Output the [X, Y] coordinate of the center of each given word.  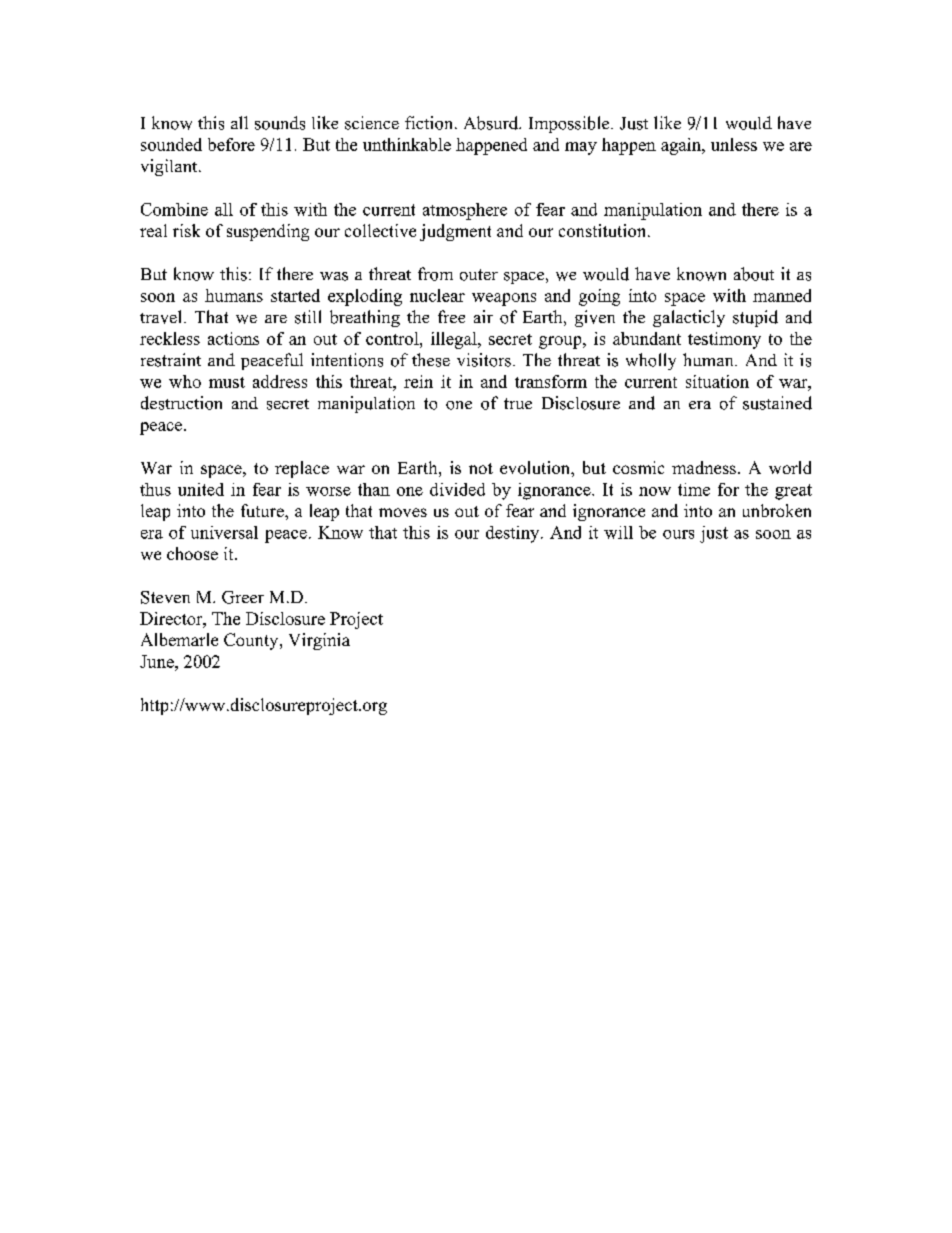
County [252, 641]
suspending [268, 232]
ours [678, 534]
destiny [514, 534]
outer [479, 275]
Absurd [492, 123]
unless [734, 144]
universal [224, 532]
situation [717, 381]
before [231, 144]
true [518, 403]
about [754, 274]
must [227, 382]
